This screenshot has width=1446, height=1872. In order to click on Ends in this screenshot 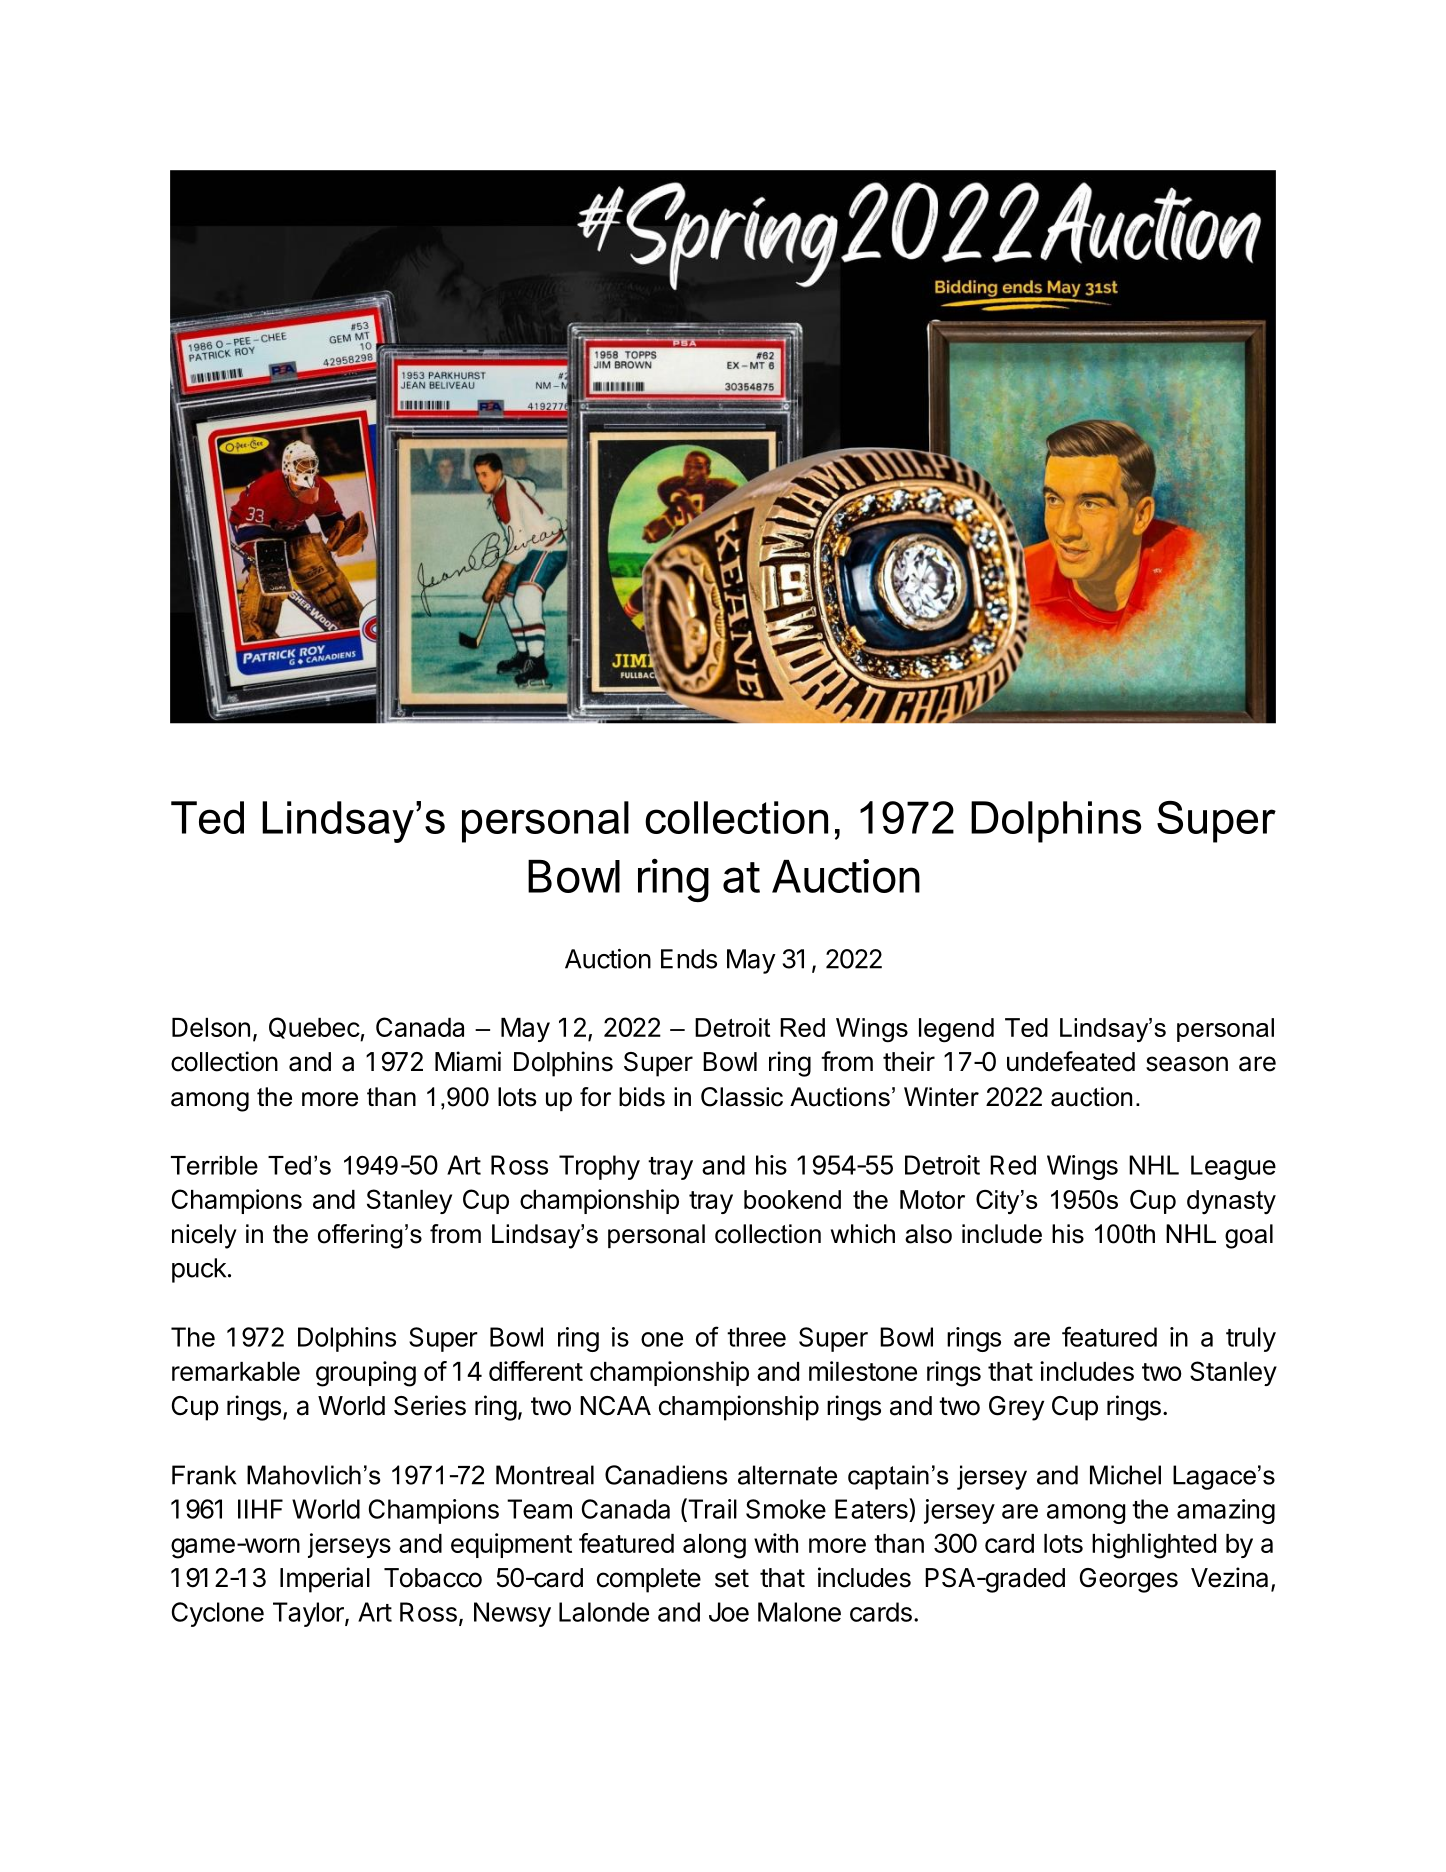, I will do `click(689, 959)`.
